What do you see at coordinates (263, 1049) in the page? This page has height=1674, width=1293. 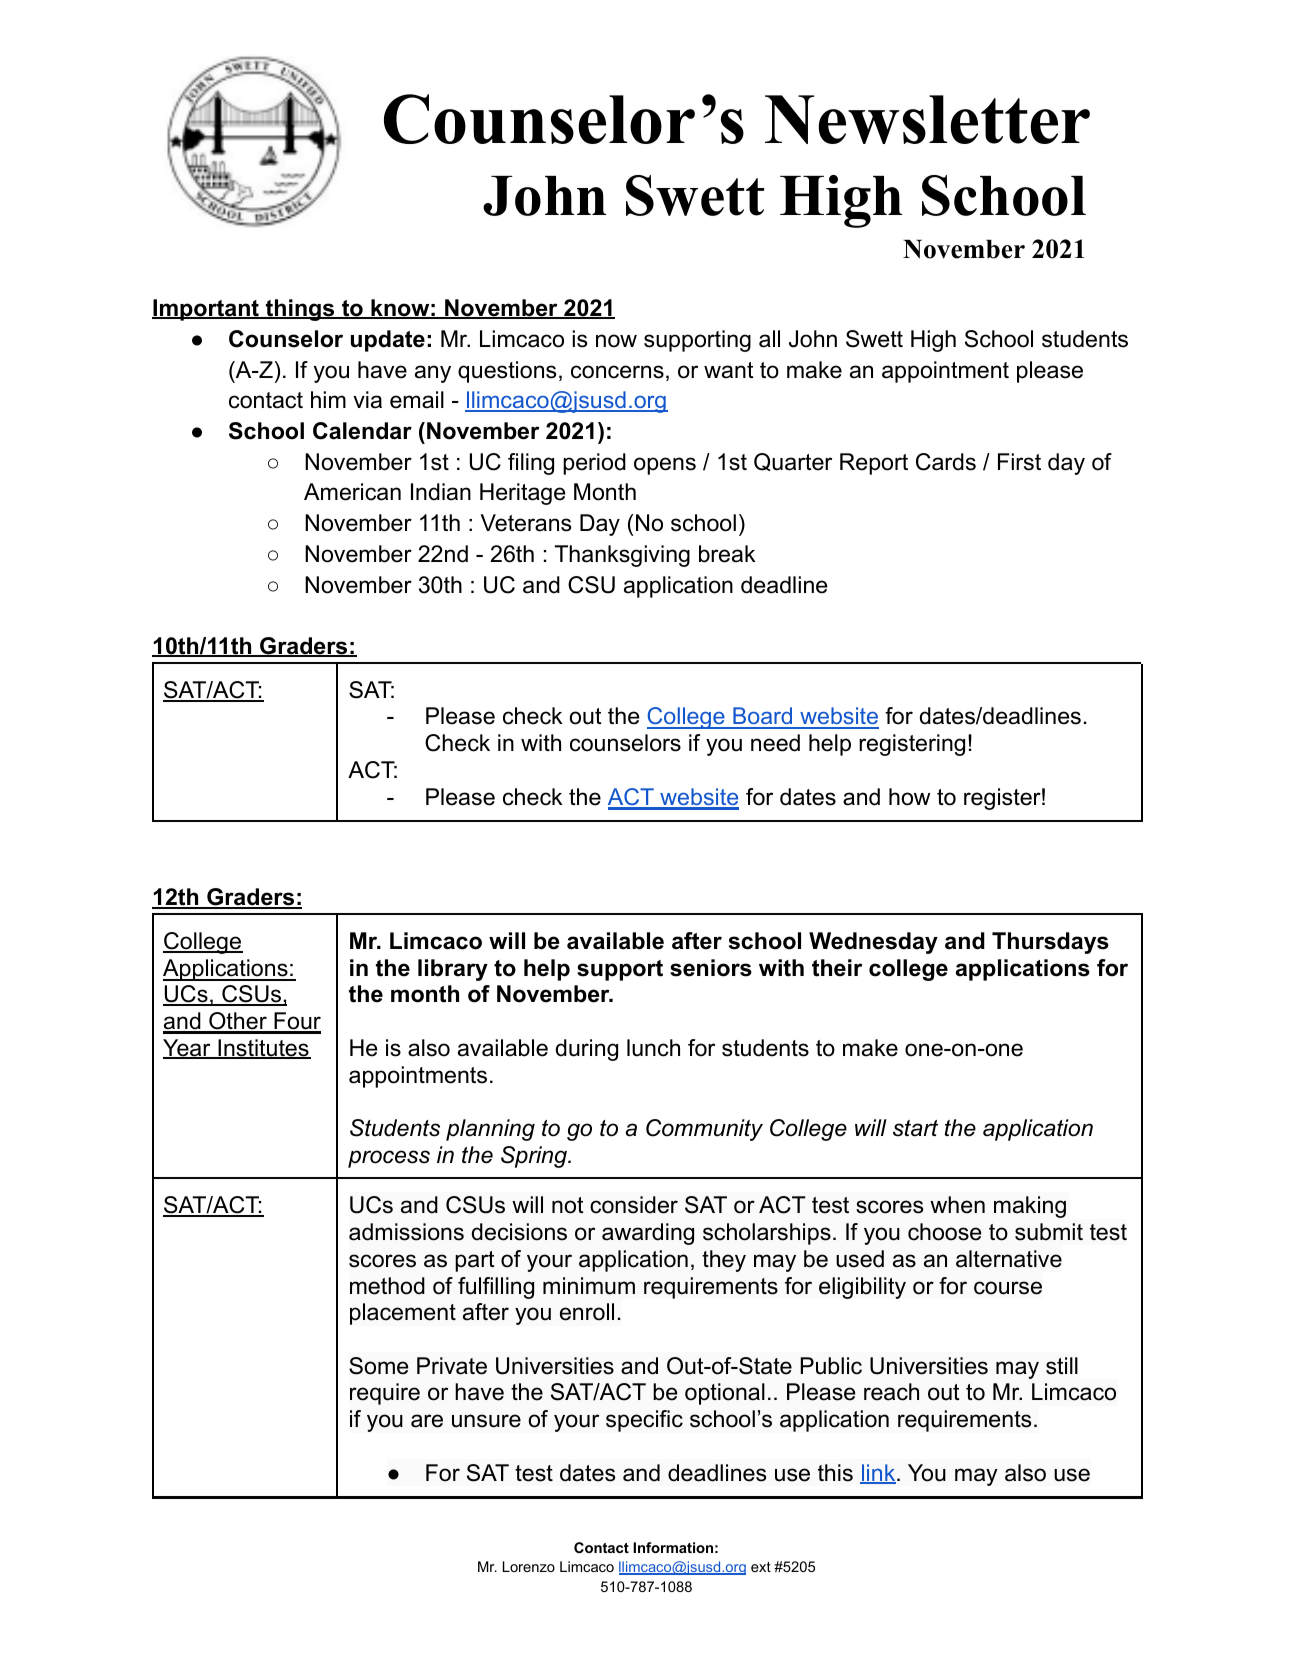 I see `Institutes` at bounding box center [263, 1049].
